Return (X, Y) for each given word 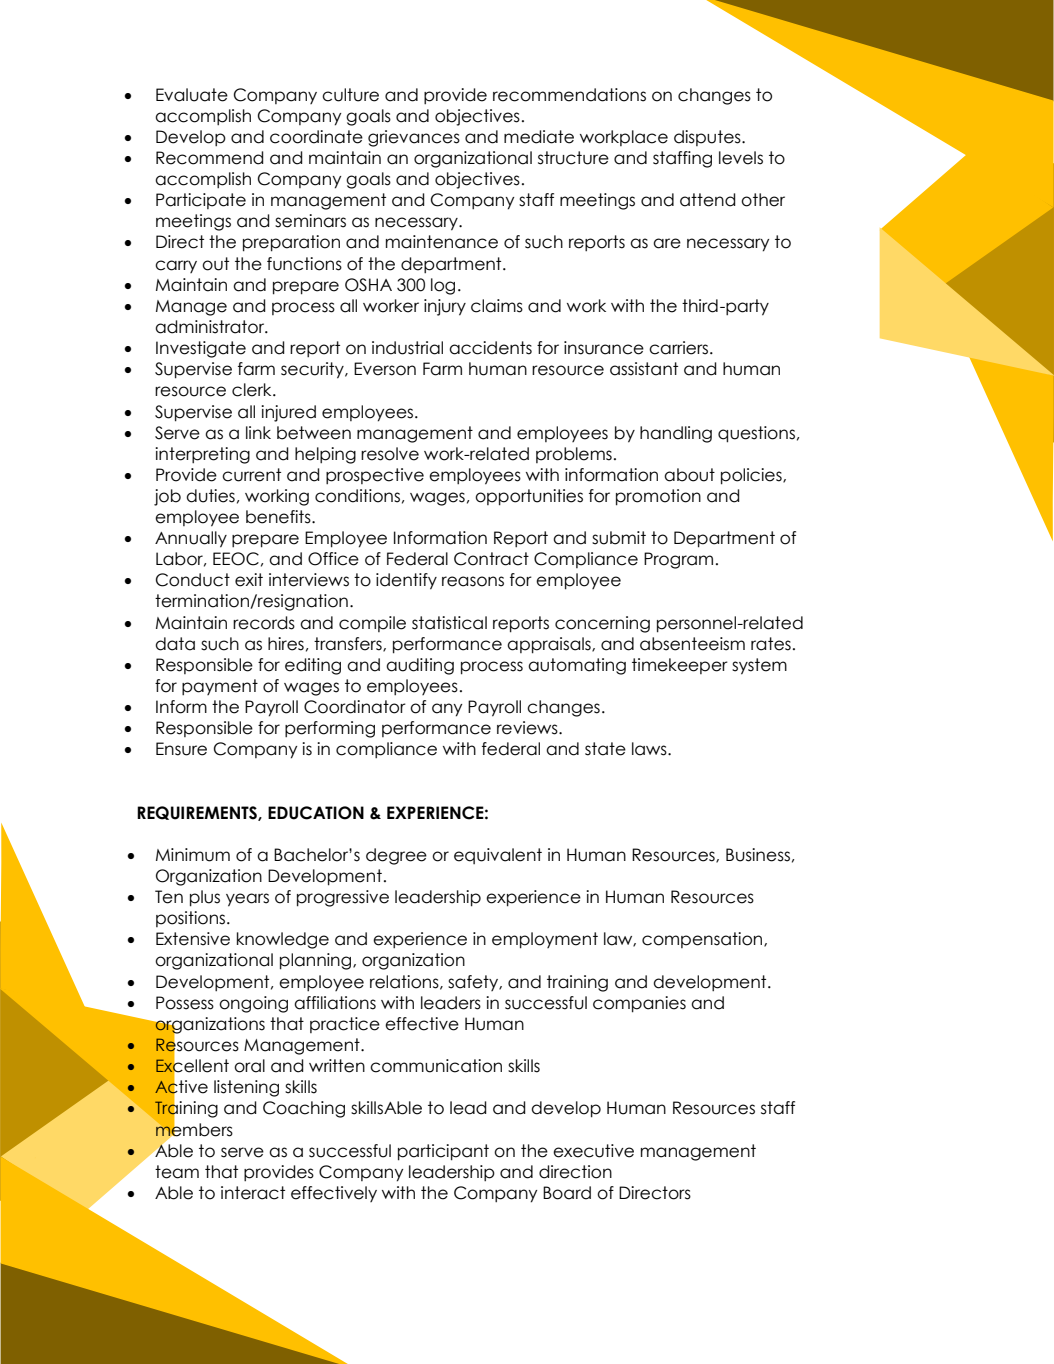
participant (443, 1152)
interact (253, 1193)
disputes (708, 138)
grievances (414, 138)
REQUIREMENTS (198, 813)
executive (593, 1151)
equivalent (498, 856)
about (689, 475)
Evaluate (192, 95)
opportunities (529, 497)
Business (758, 855)
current (251, 475)
